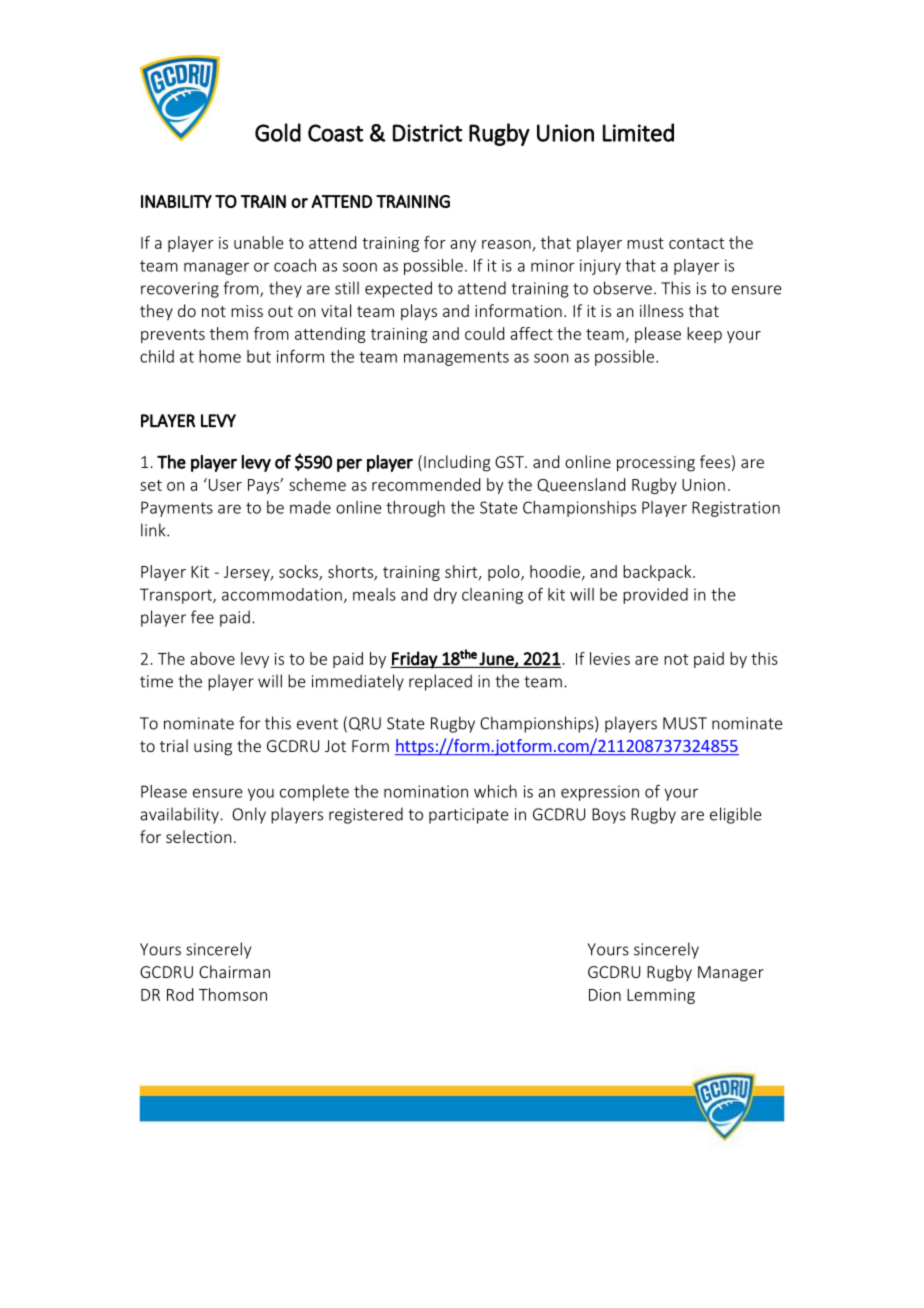 The image size is (924, 1308). What do you see at coordinates (484, 333) in the document?
I see `could` at bounding box center [484, 333].
